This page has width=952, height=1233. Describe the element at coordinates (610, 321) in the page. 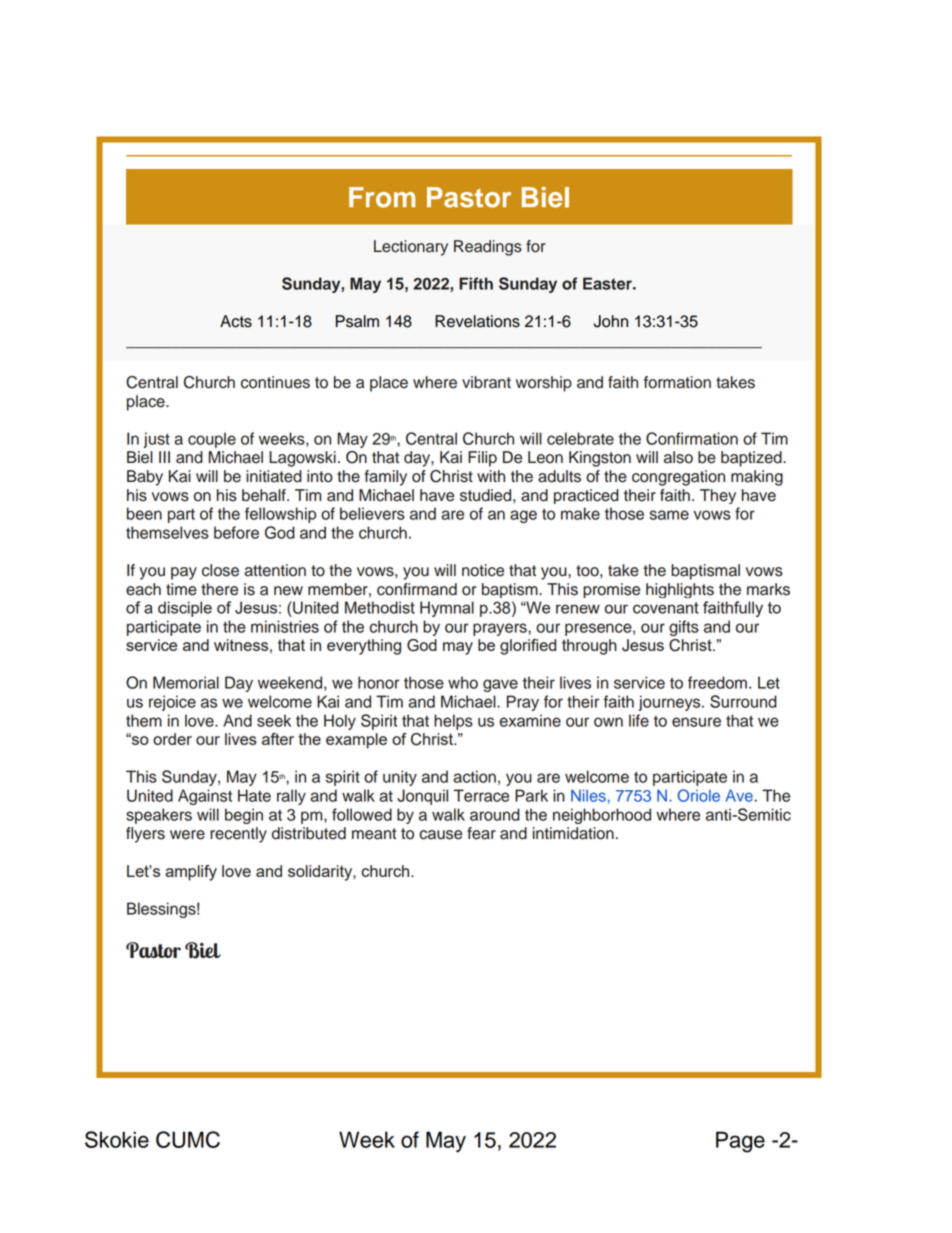

I see `John` at that location.
